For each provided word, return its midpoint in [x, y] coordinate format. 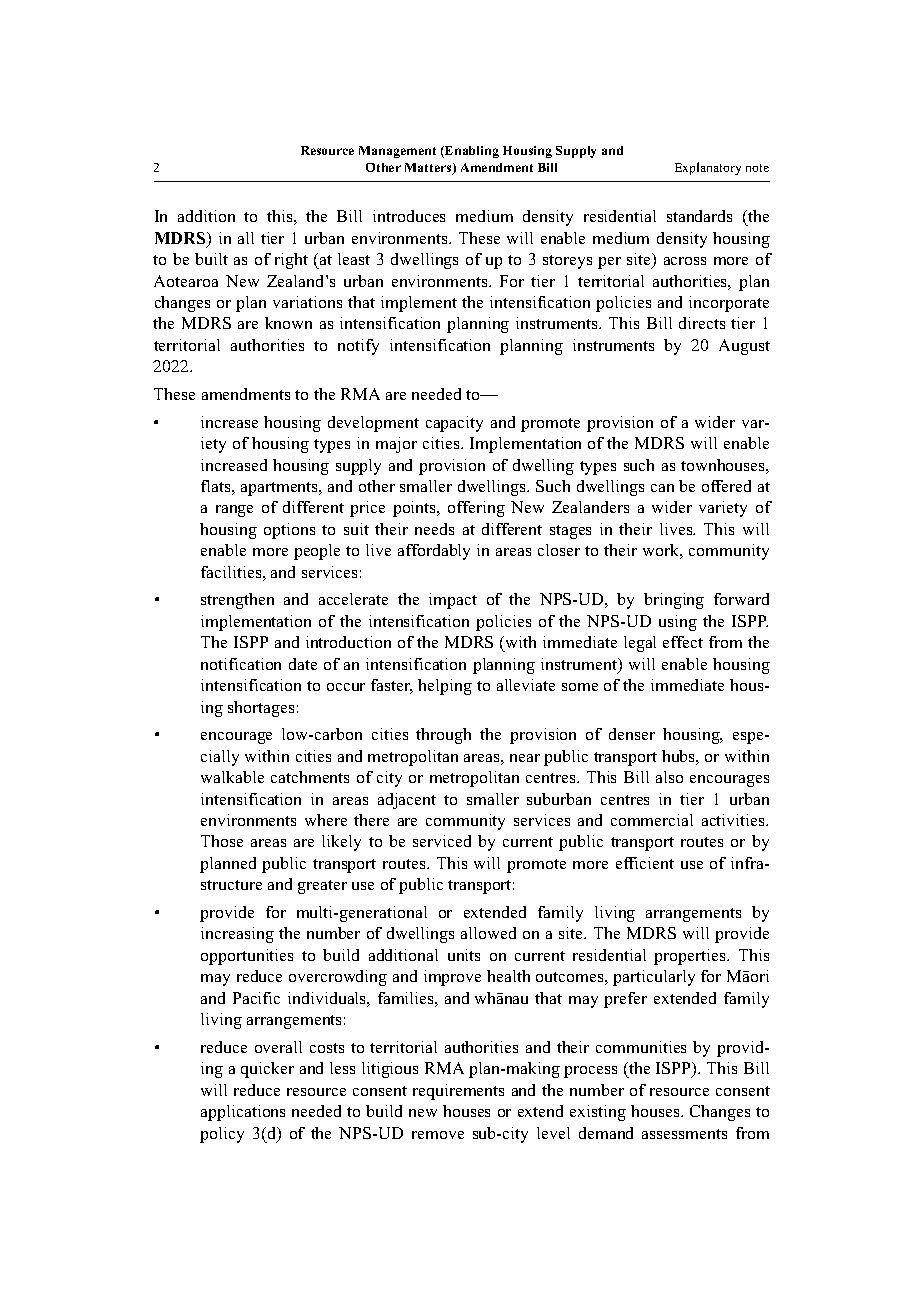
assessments [684, 1134]
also [669, 777]
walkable [232, 777]
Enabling [471, 152]
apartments [281, 489]
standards [699, 216]
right [291, 261]
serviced [442, 841]
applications [243, 1113]
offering [476, 509]
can [662, 488]
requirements [458, 1092]
